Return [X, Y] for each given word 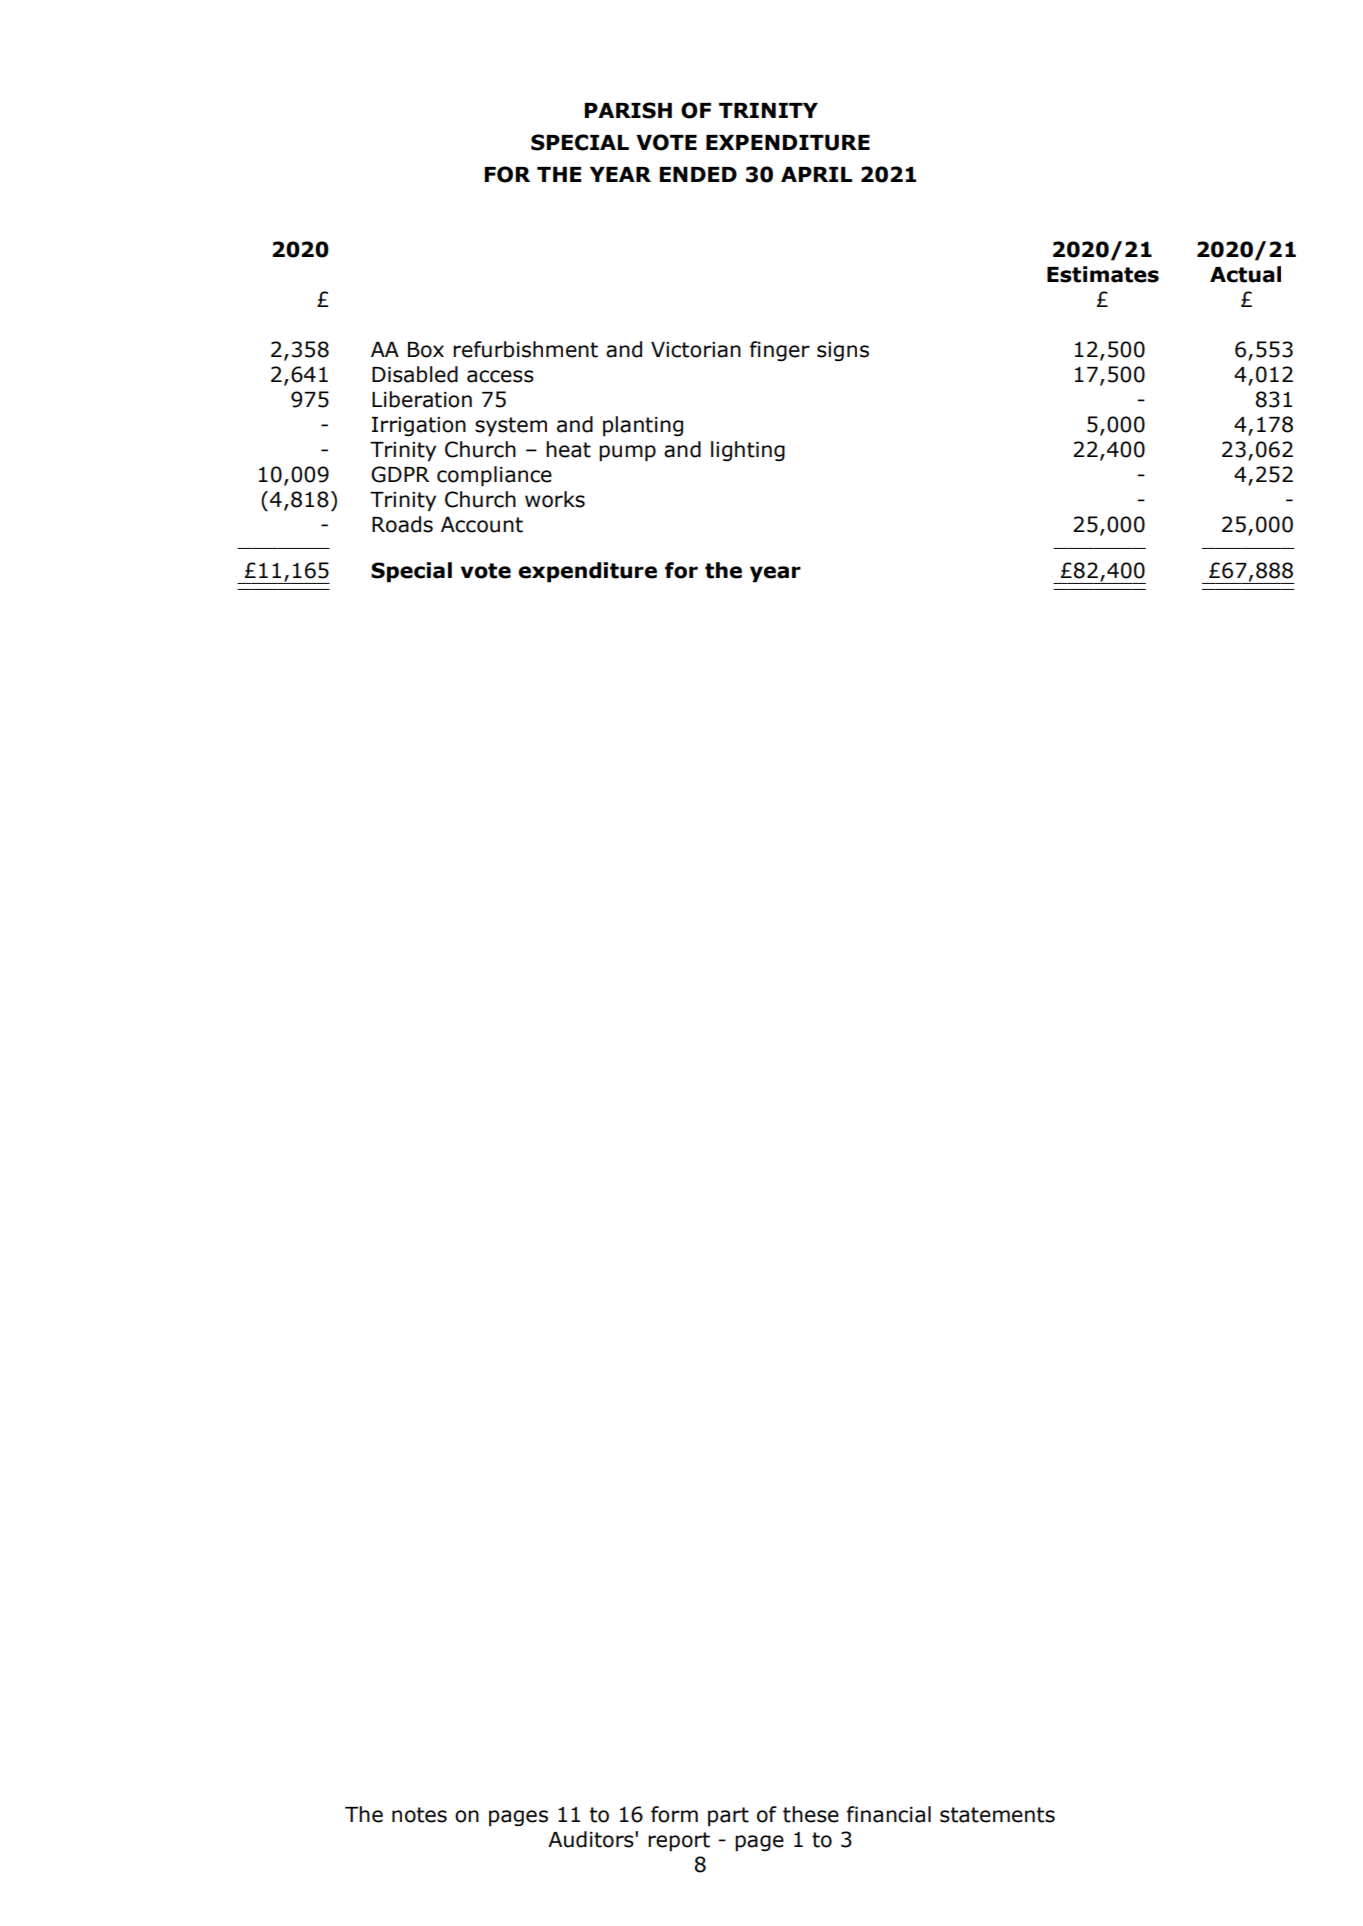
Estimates [1103, 274]
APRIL [816, 174]
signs [843, 352]
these [811, 1814]
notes [419, 1815]
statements [997, 1815]
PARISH [628, 110]
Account [482, 525]
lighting [748, 451]
